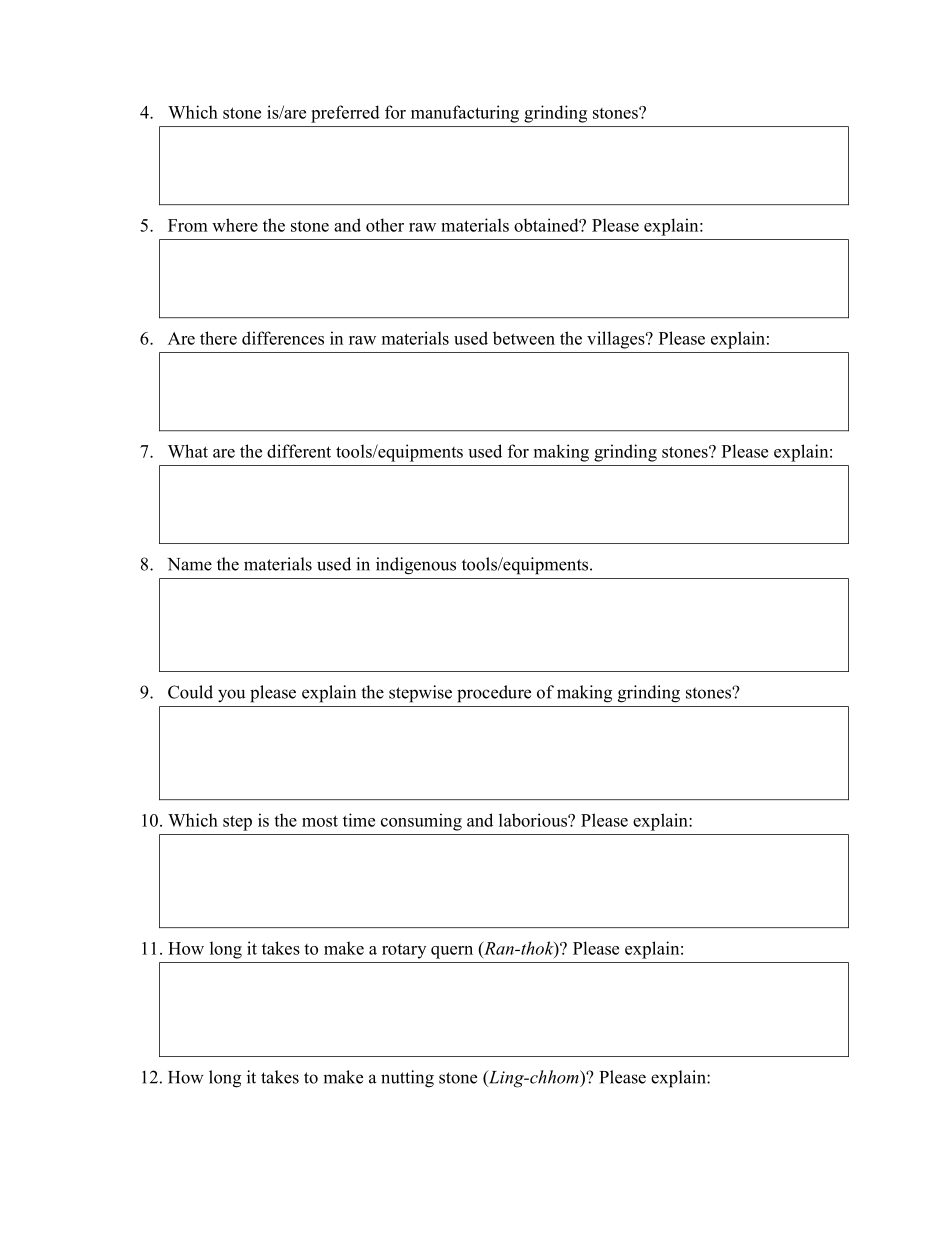  Describe the element at coordinates (404, 951) in the screenshot. I see `rotary` at that location.
